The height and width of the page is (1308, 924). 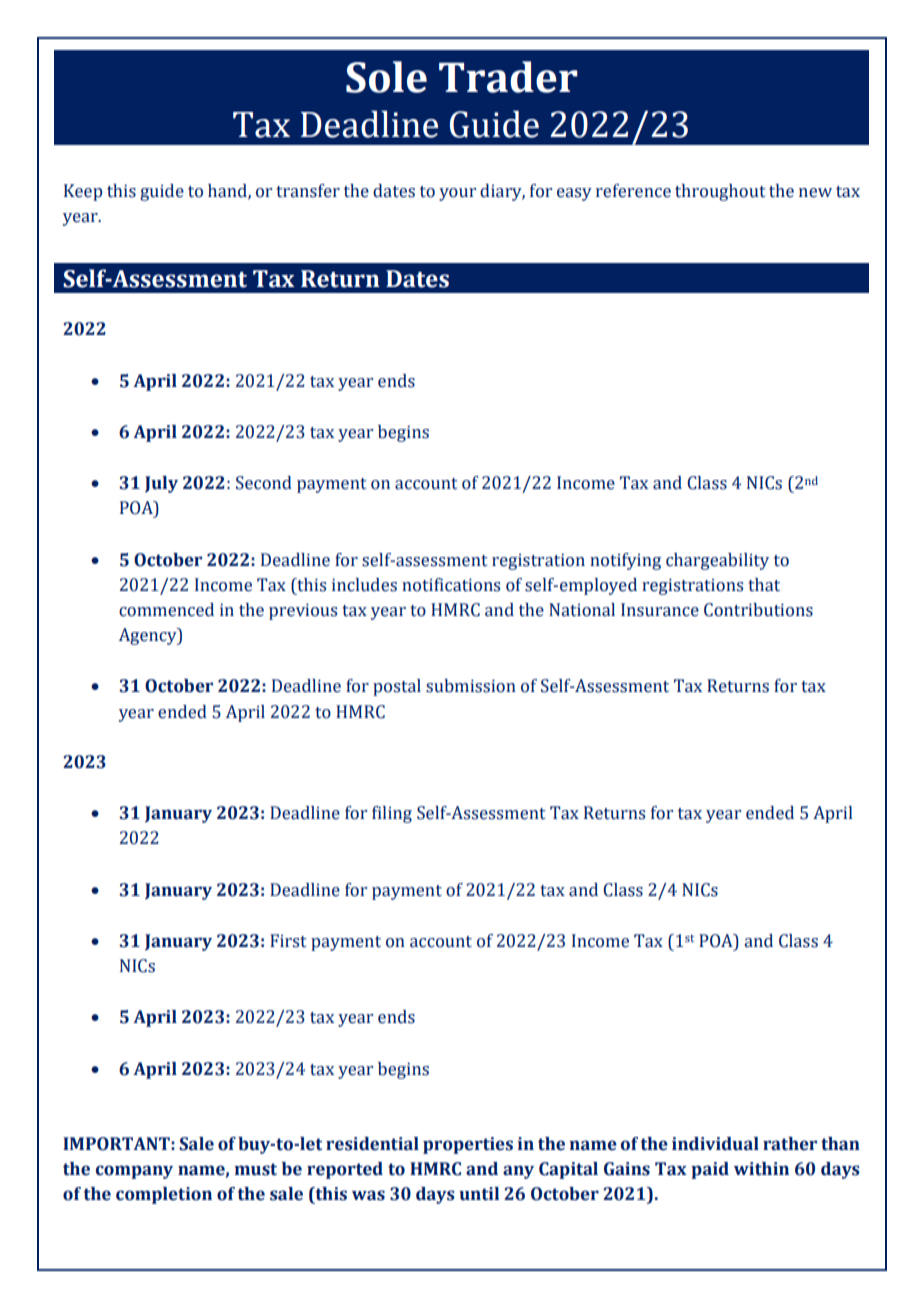 I want to click on submission, so click(x=471, y=686).
